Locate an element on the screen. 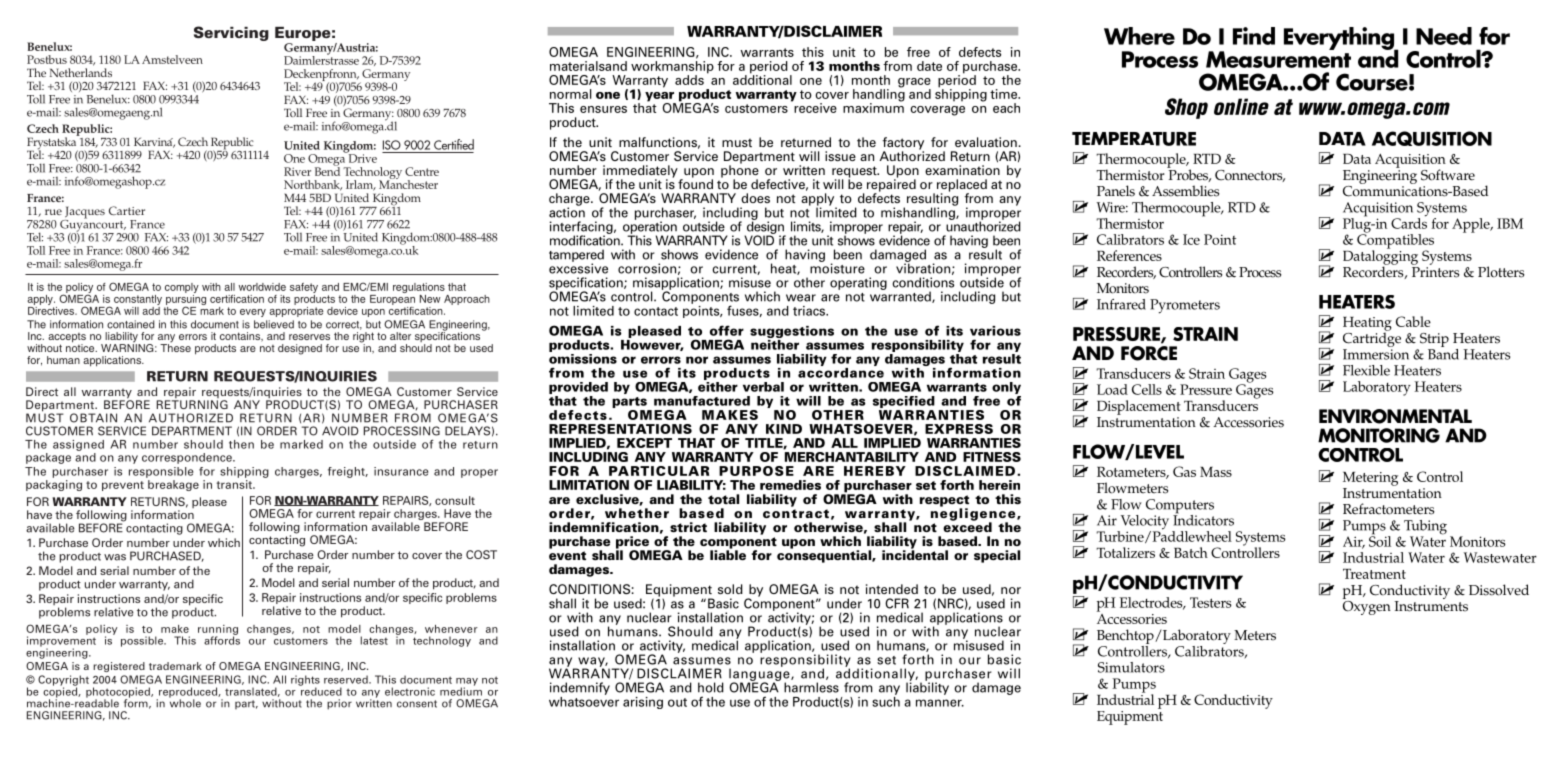  accordance is located at coordinates (841, 371).
